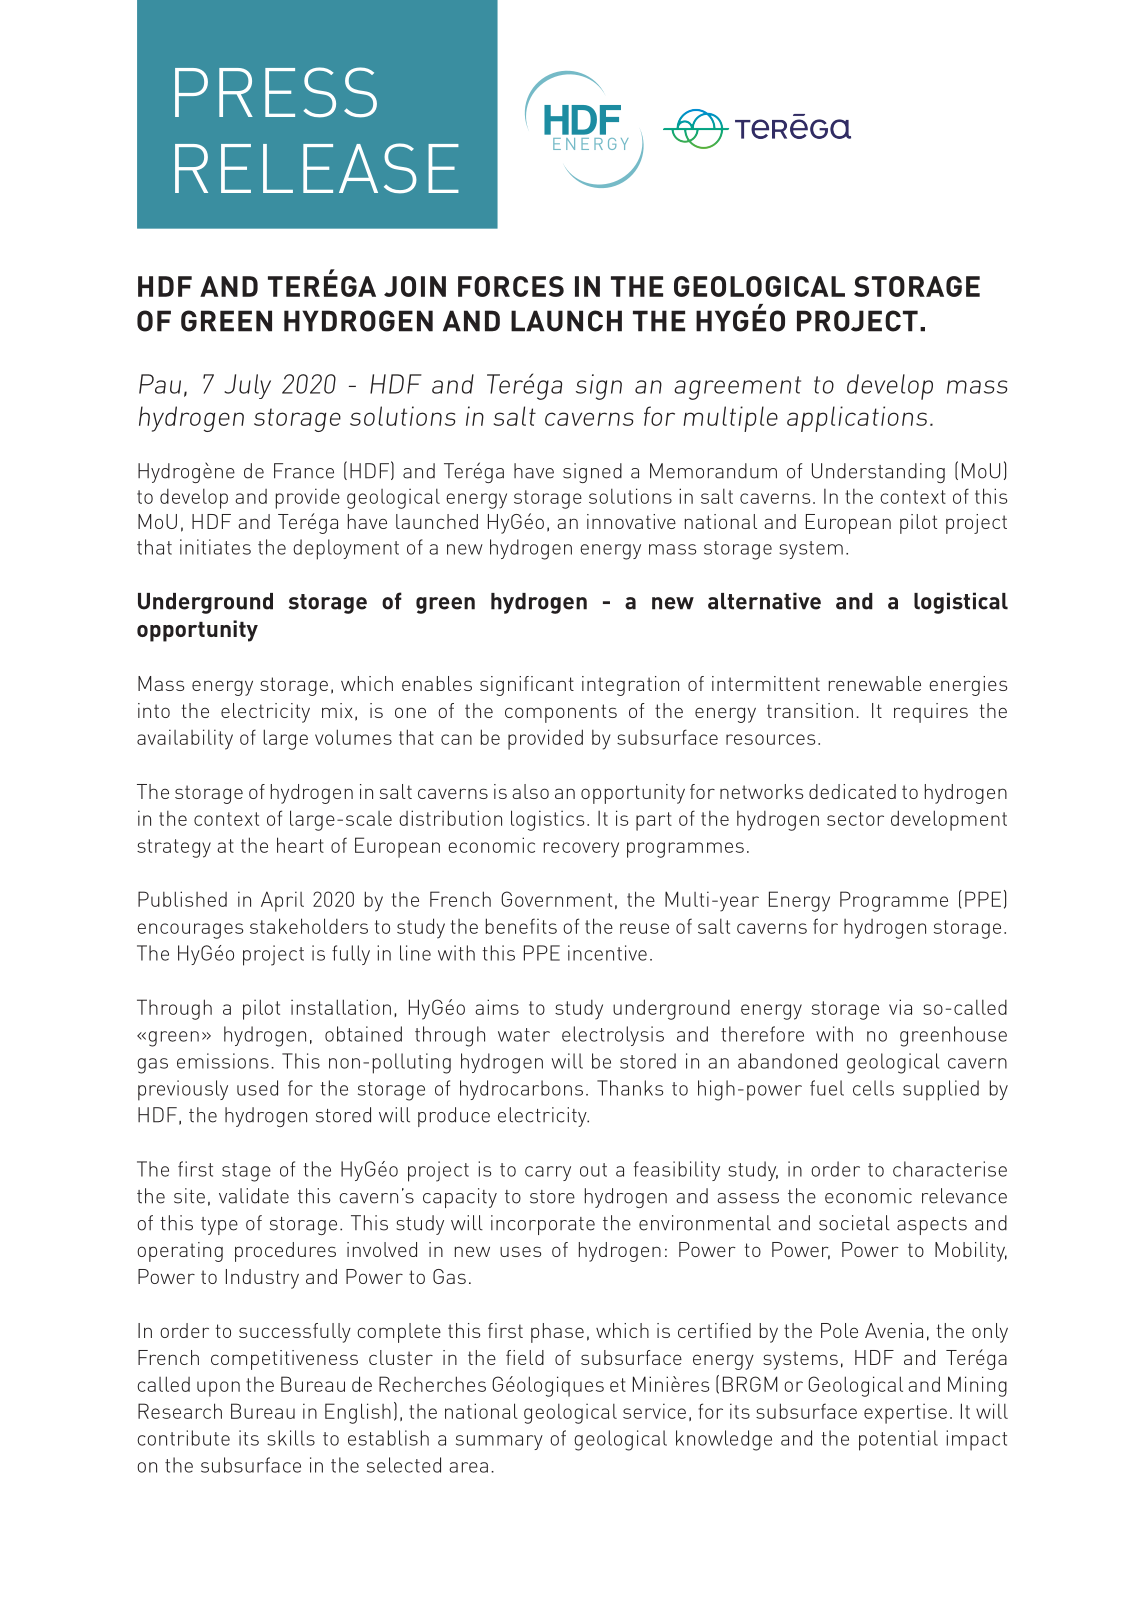 The width and height of the page is (1144, 1617). Describe the element at coordinates (852, 791) in the page. I see `dedicated` at that location.
